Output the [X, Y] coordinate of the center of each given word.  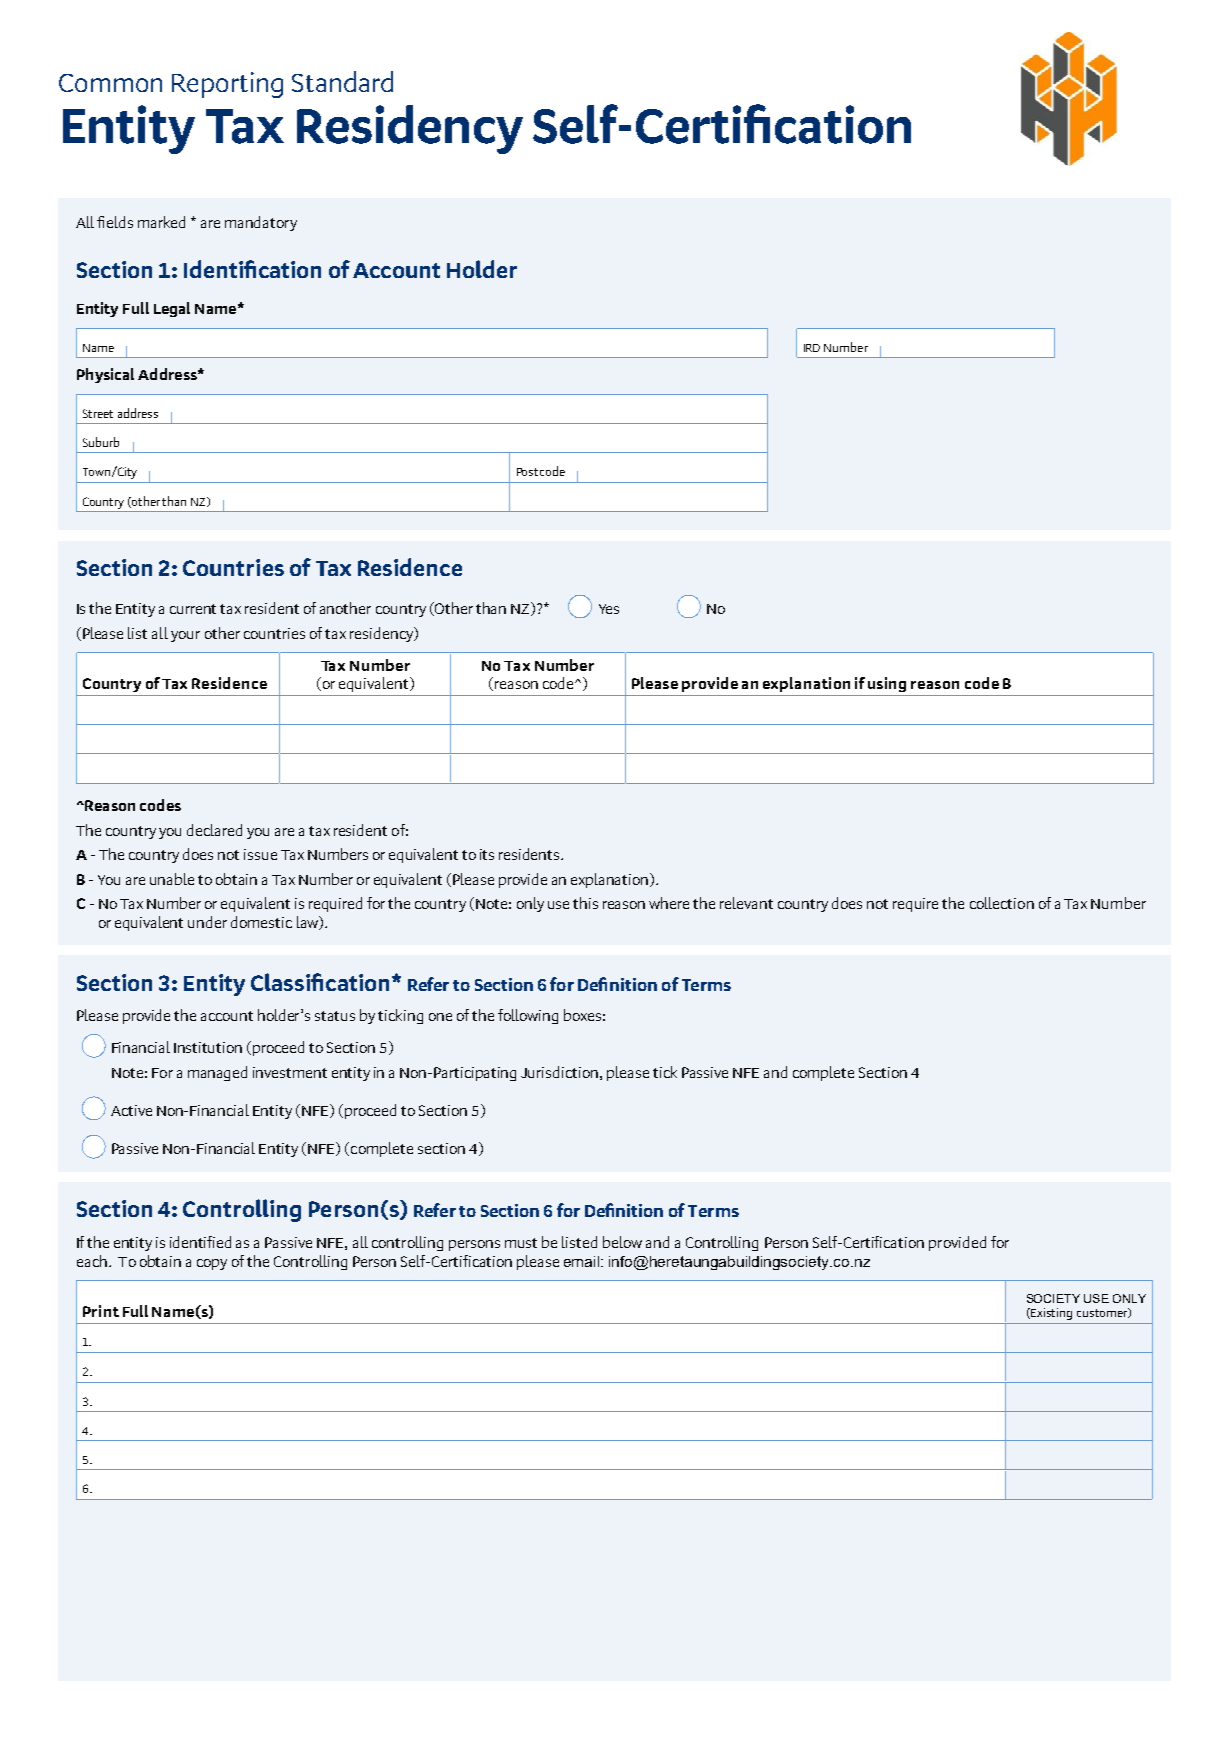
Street [98, 413]
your [185, 636]
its [487, 854]
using [887, 684]
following [528, 1016]
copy [212, 1264]
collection [1002, 903]
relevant [746, 903]
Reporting [227, 85]
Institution [208, 1047]
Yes [609, 609]
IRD [812, 348]
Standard [342, 81]
